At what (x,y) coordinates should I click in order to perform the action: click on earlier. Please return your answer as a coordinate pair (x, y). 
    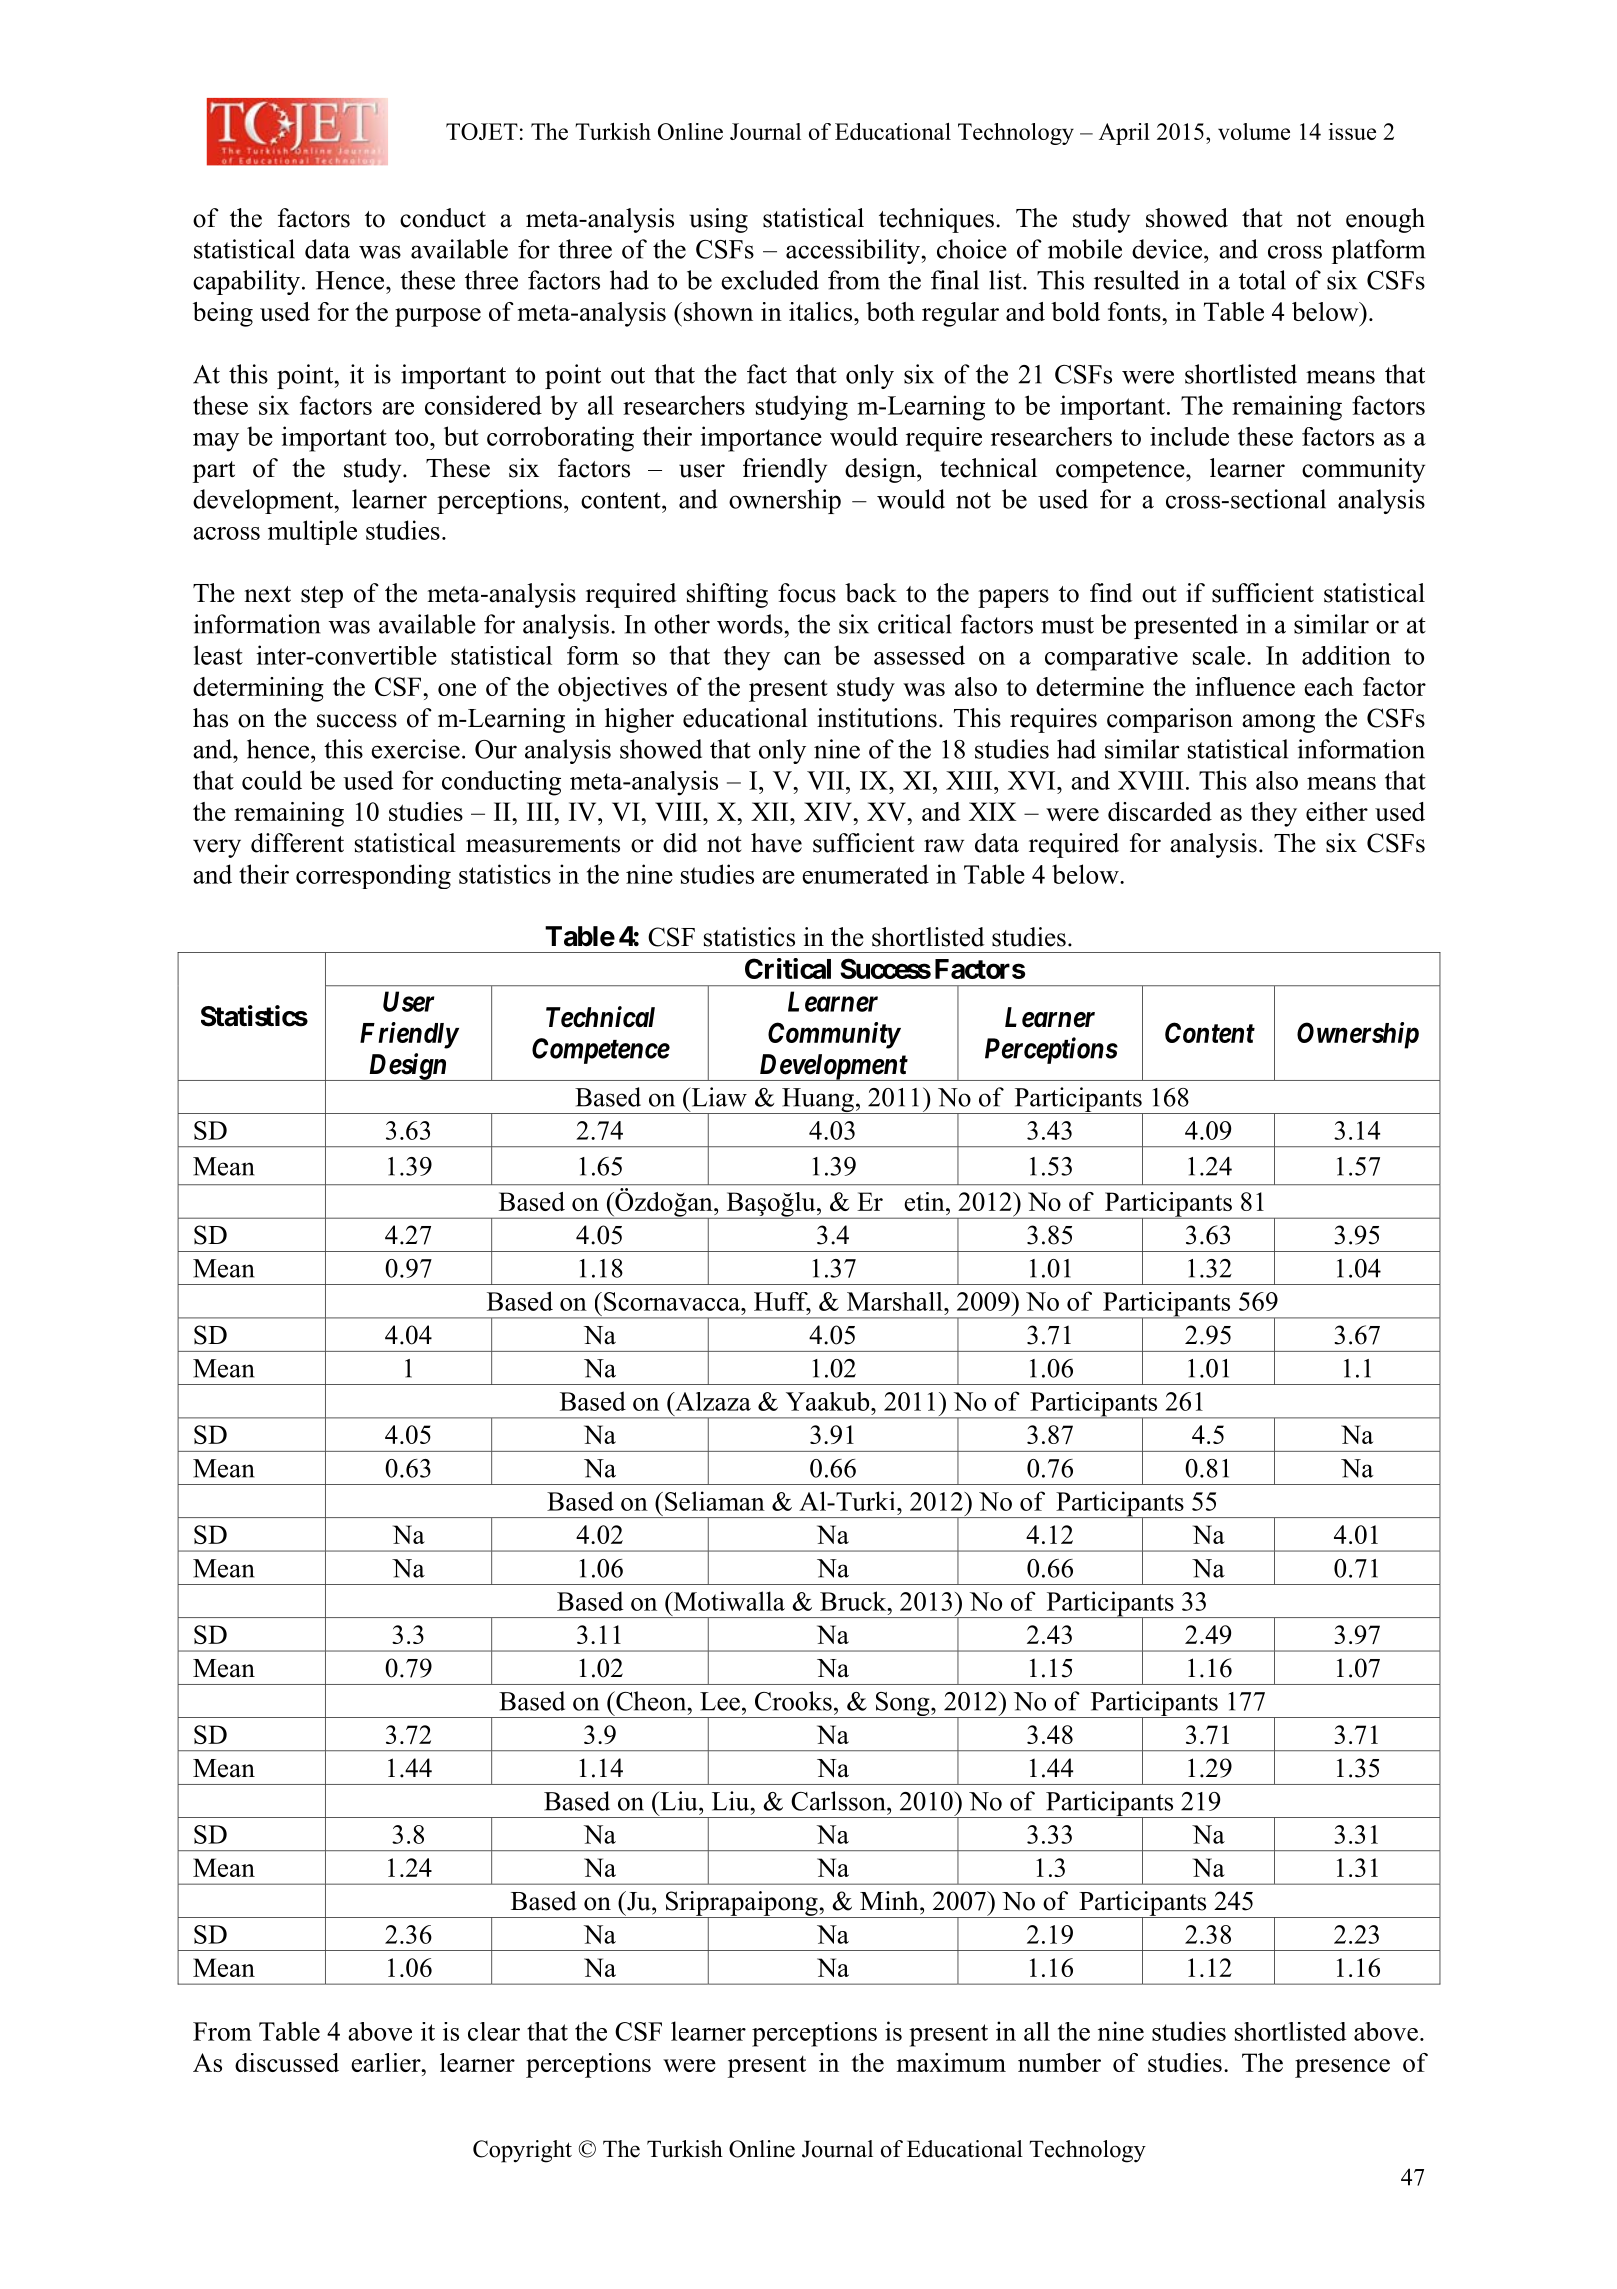
    Looking at the image, I should click on (387, 2062).
